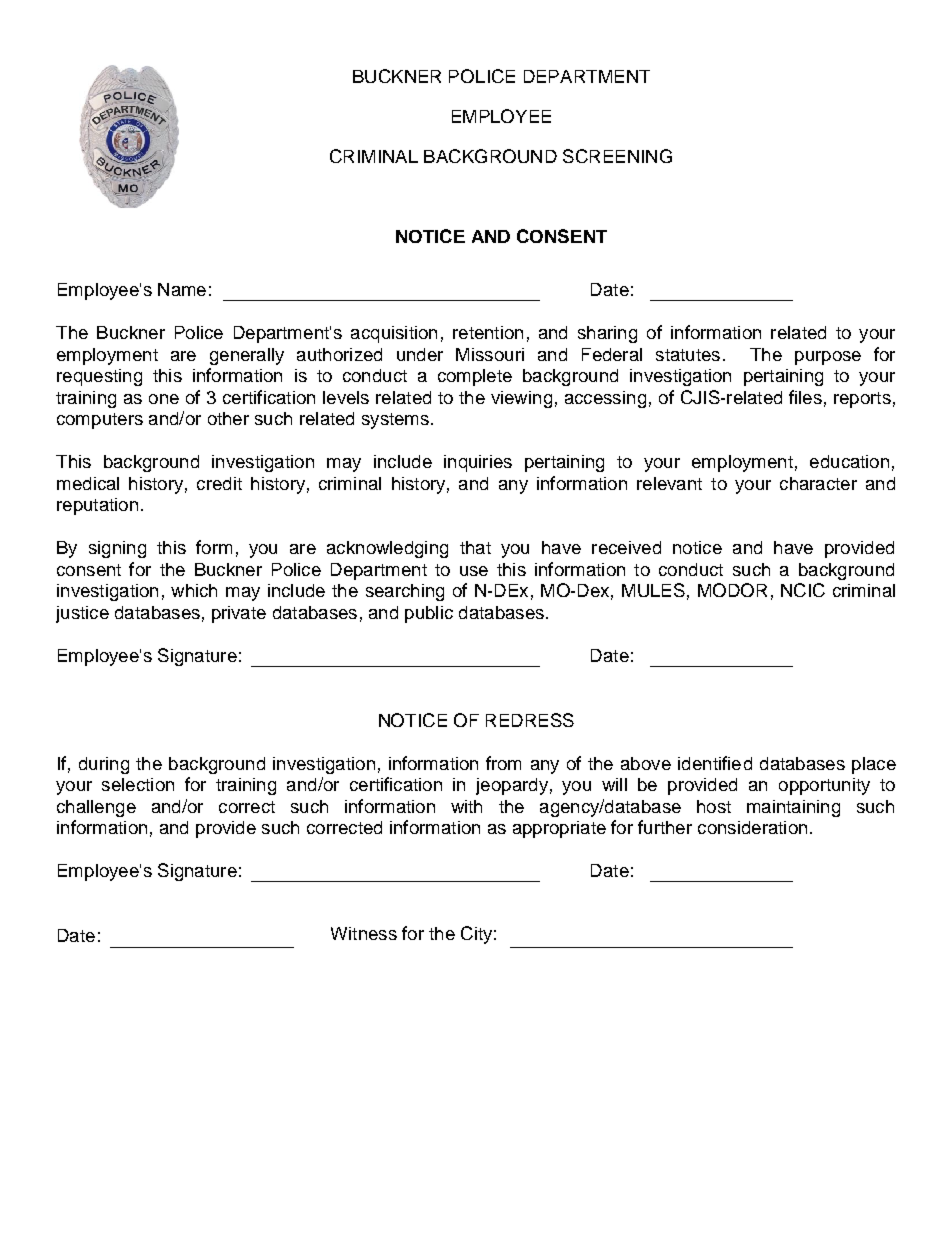  Describe the element at coordinates (182, 289) in the document. I see `Name` at that location.
